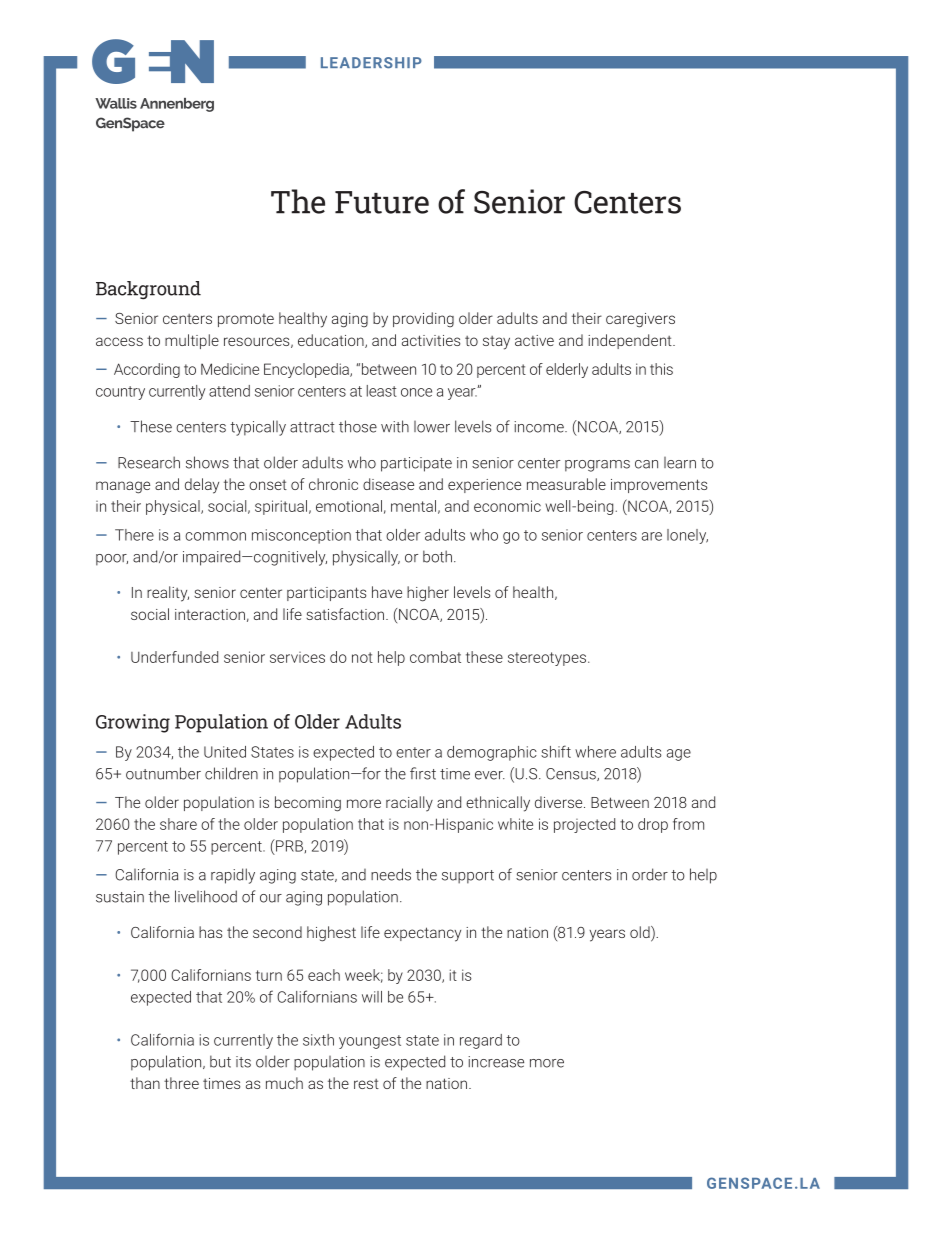  I want to click on caregivers, so click(640, 320).
